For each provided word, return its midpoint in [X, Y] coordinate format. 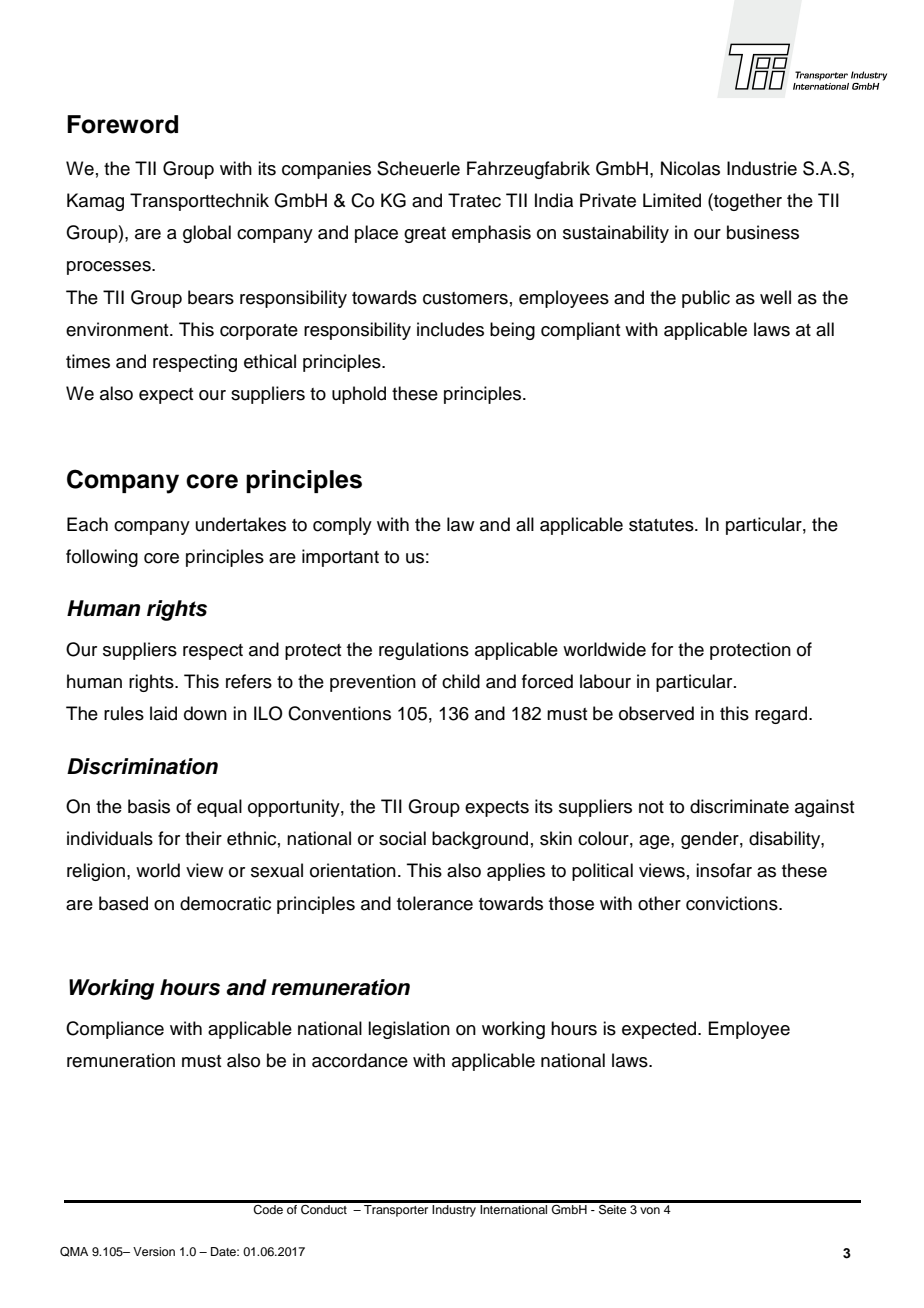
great [425, 235]
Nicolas [690, 168]
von [650, 1210]
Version [154, 1251]
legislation [409, 1030]
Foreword [122, 124]
